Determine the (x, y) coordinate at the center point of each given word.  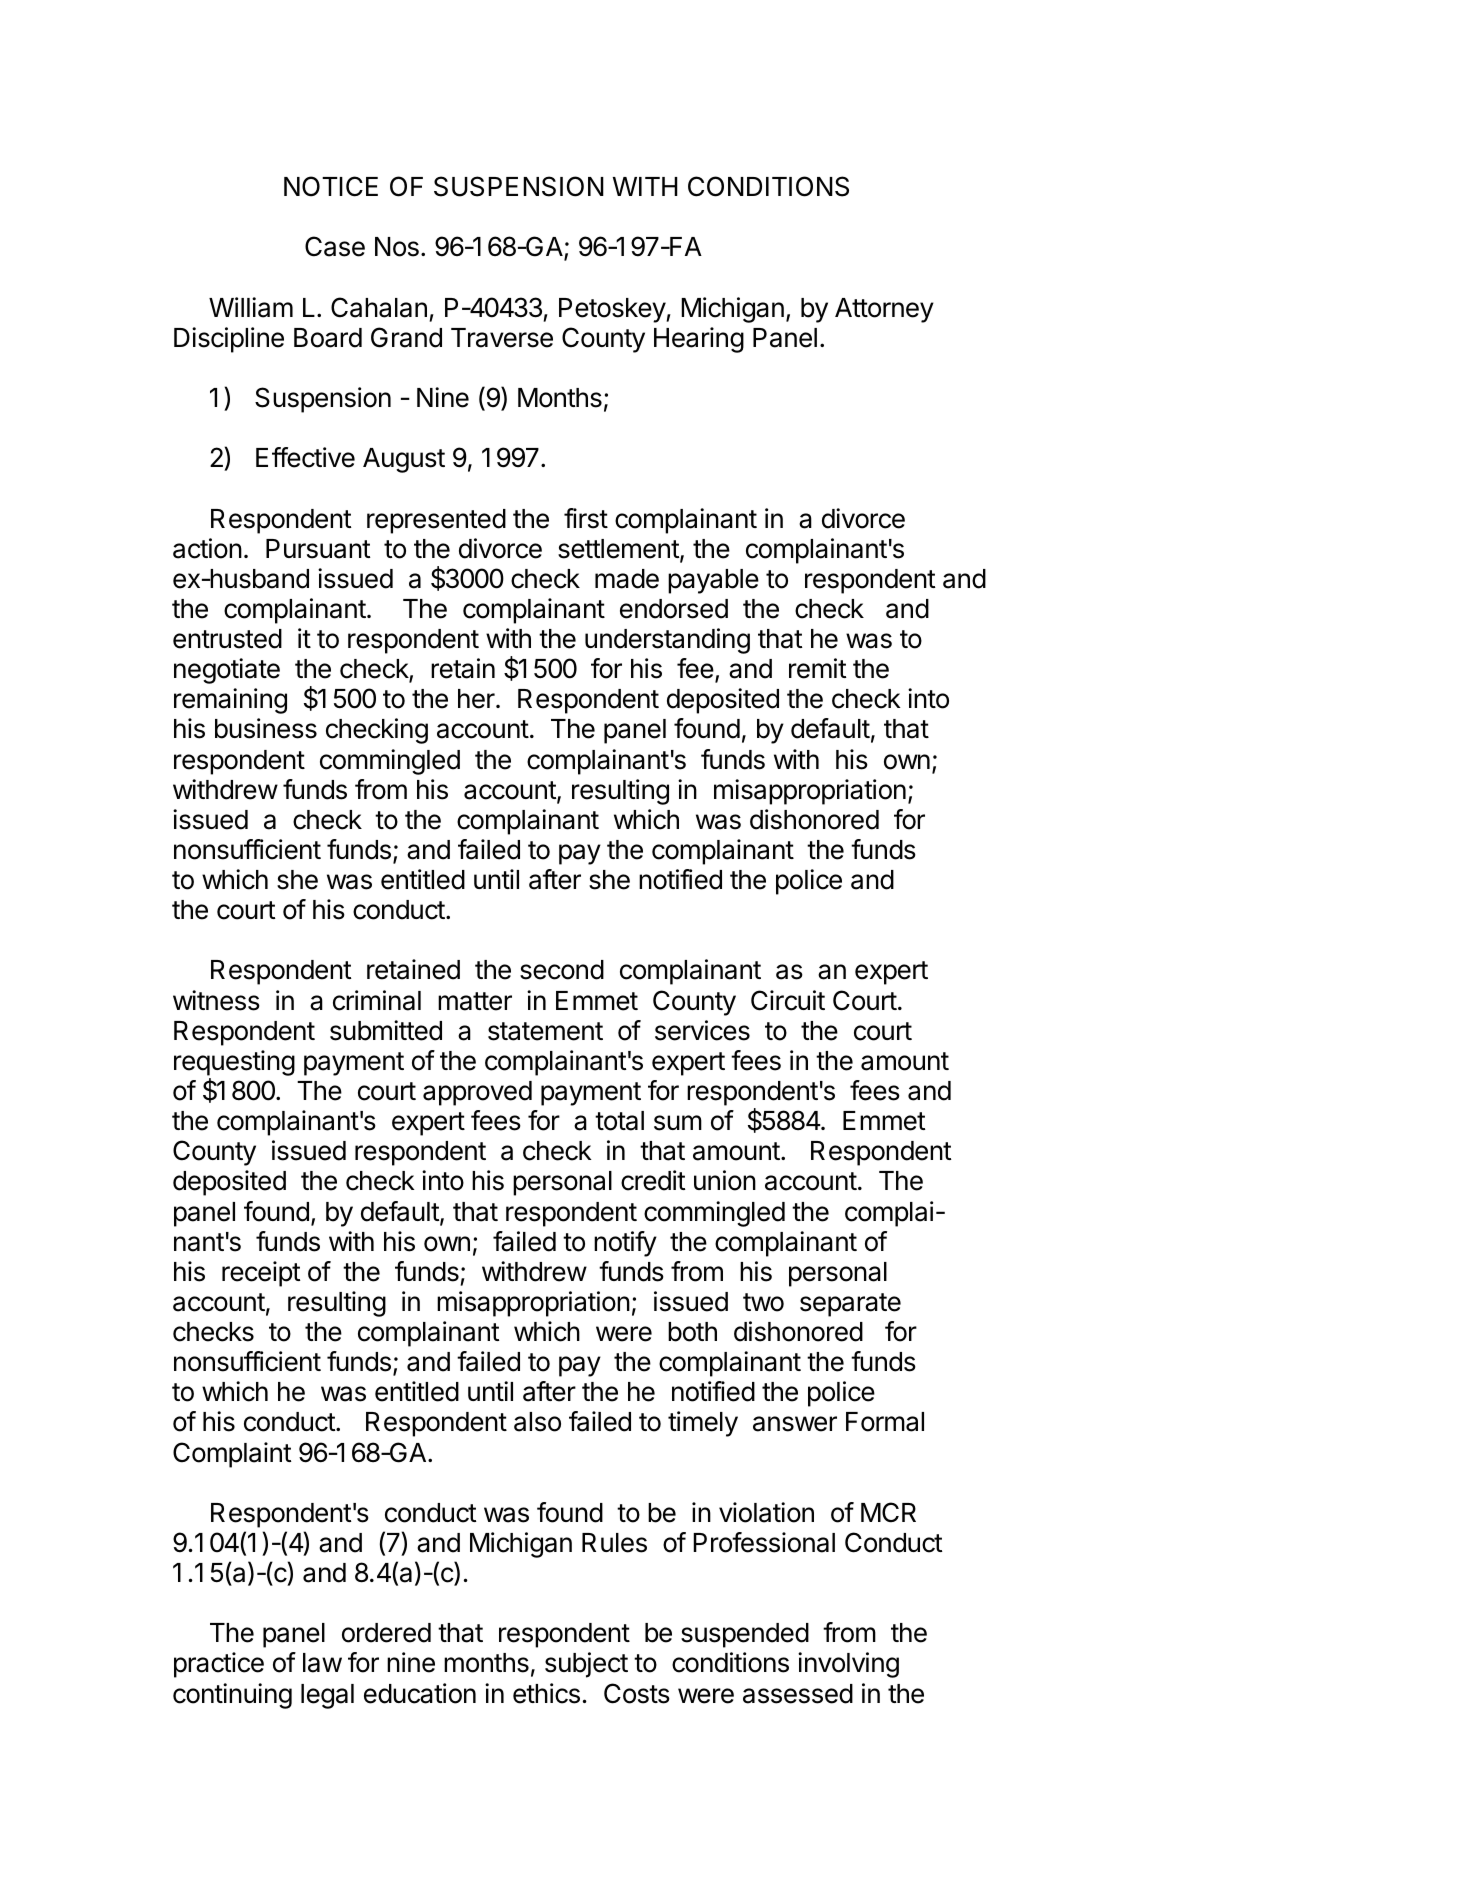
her (477, 699)
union (725, 1180)
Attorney (884, 310)
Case (335, 246)
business (266, 728)
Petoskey (612, 310)
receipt (261, 1274)
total (619, 1121)
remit (817, 668)
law (322, 1663)
